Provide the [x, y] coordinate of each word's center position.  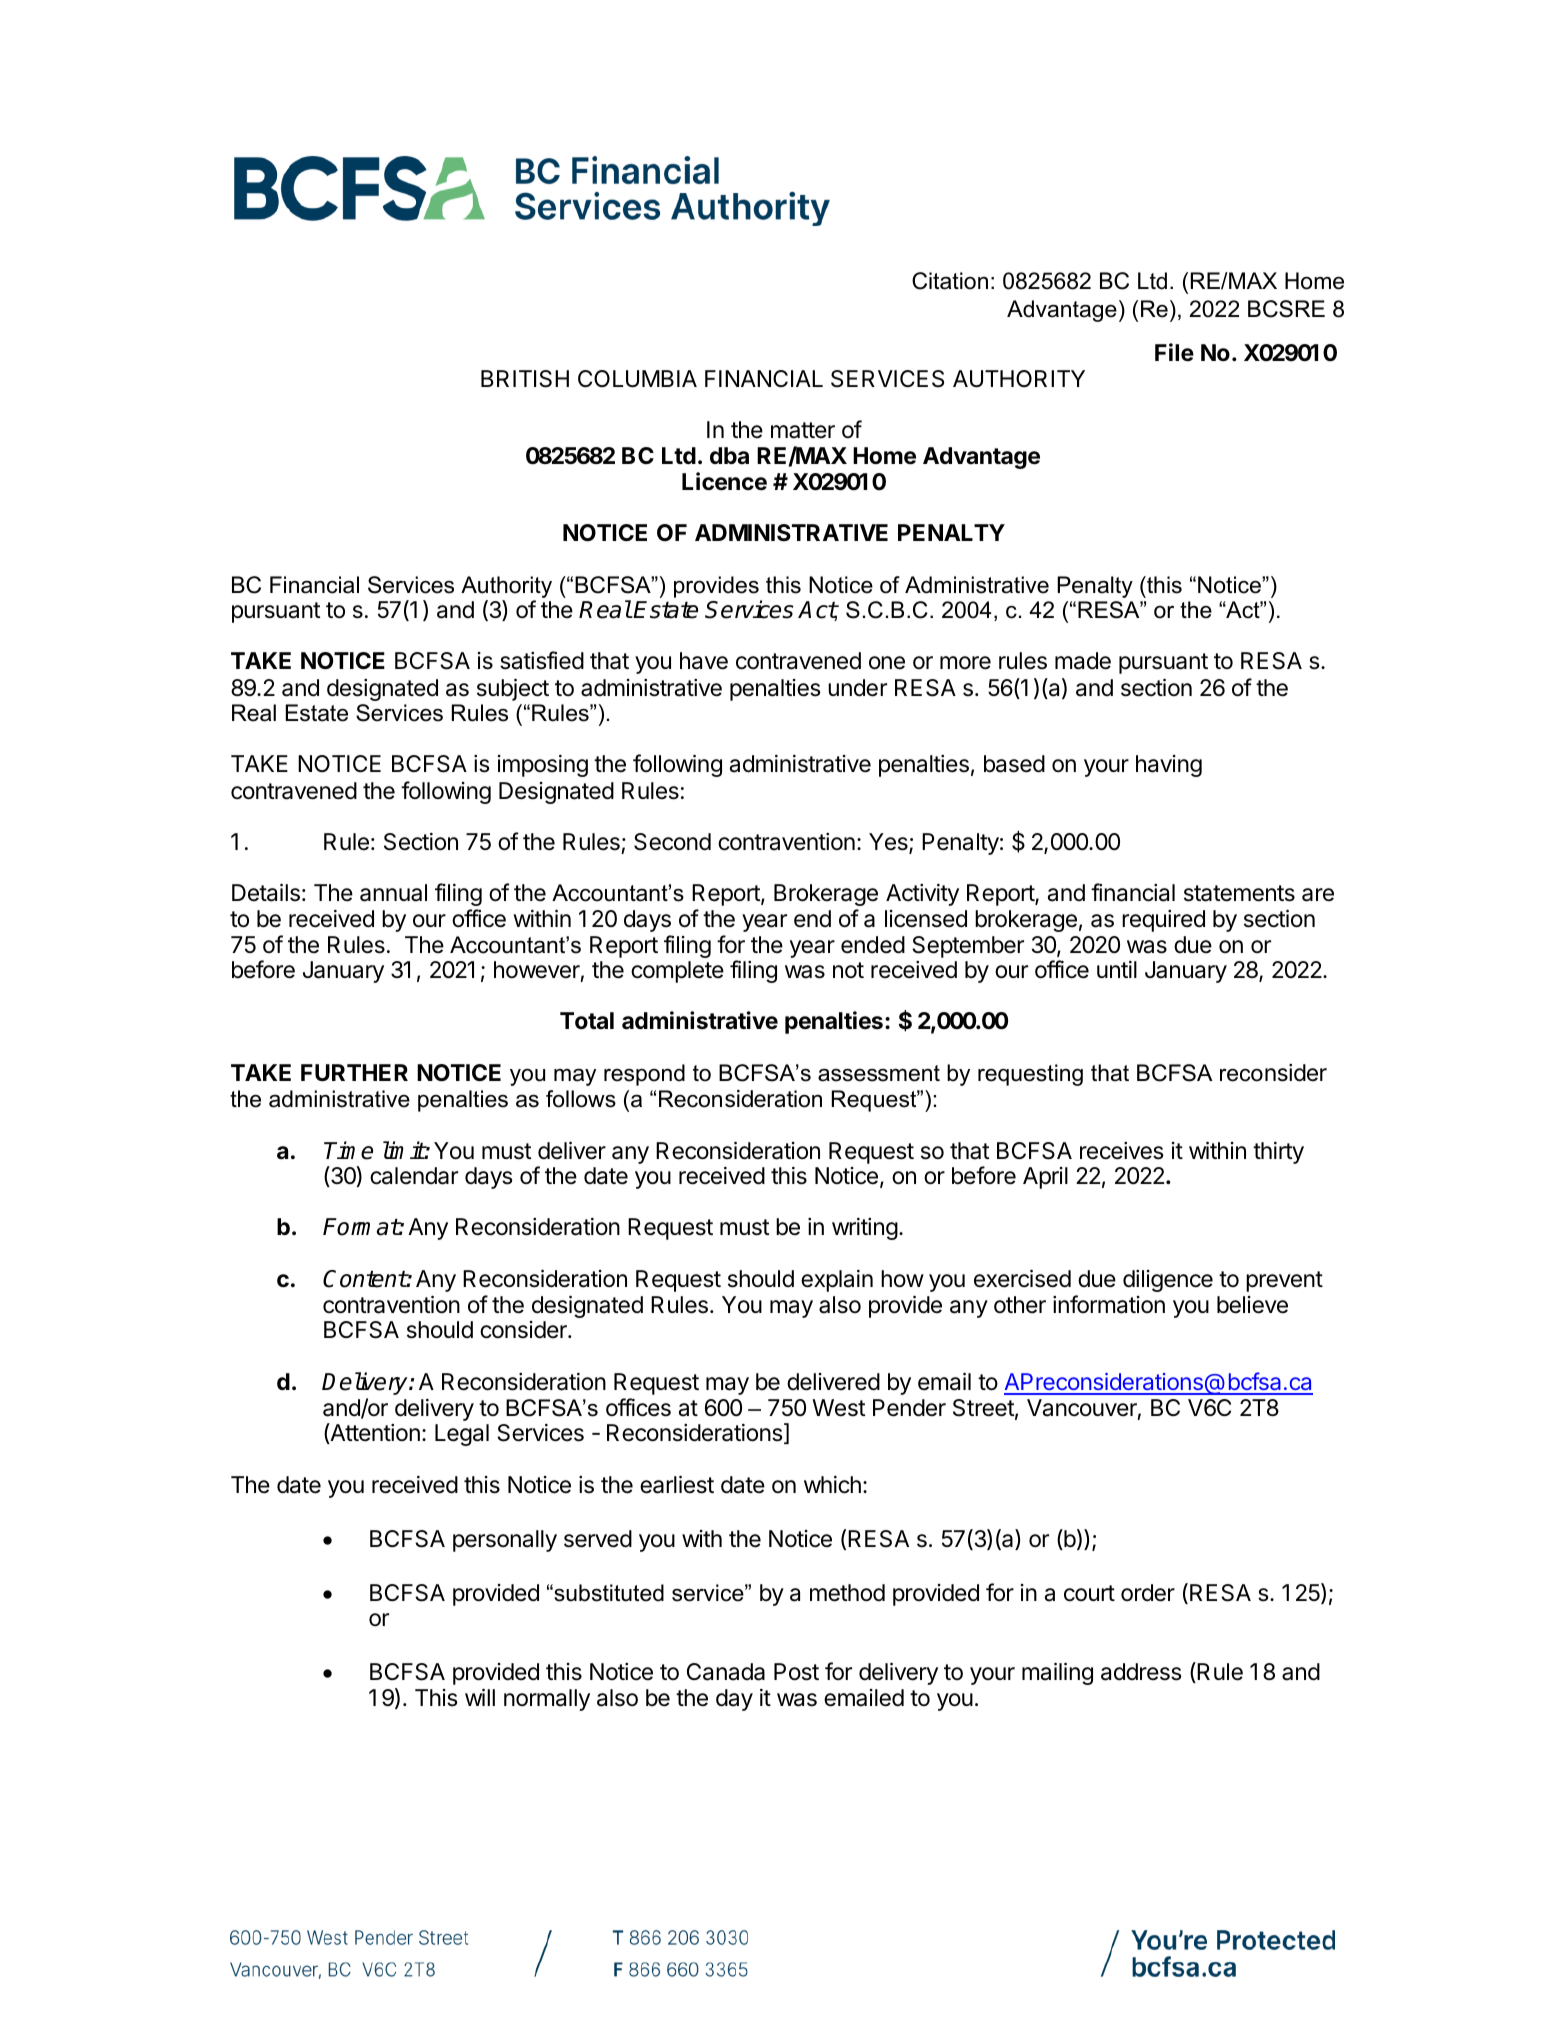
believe [1252, 1305]
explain [837, 1281]
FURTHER [354, 1073]
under [857, 688]
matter [803, 430]
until [1117, 969]
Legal [462, 1435]
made [1083, 661]
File [1174, 352]
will [480, 1697]
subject [513, 689]
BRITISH [525, 379]
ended [873, 945]
